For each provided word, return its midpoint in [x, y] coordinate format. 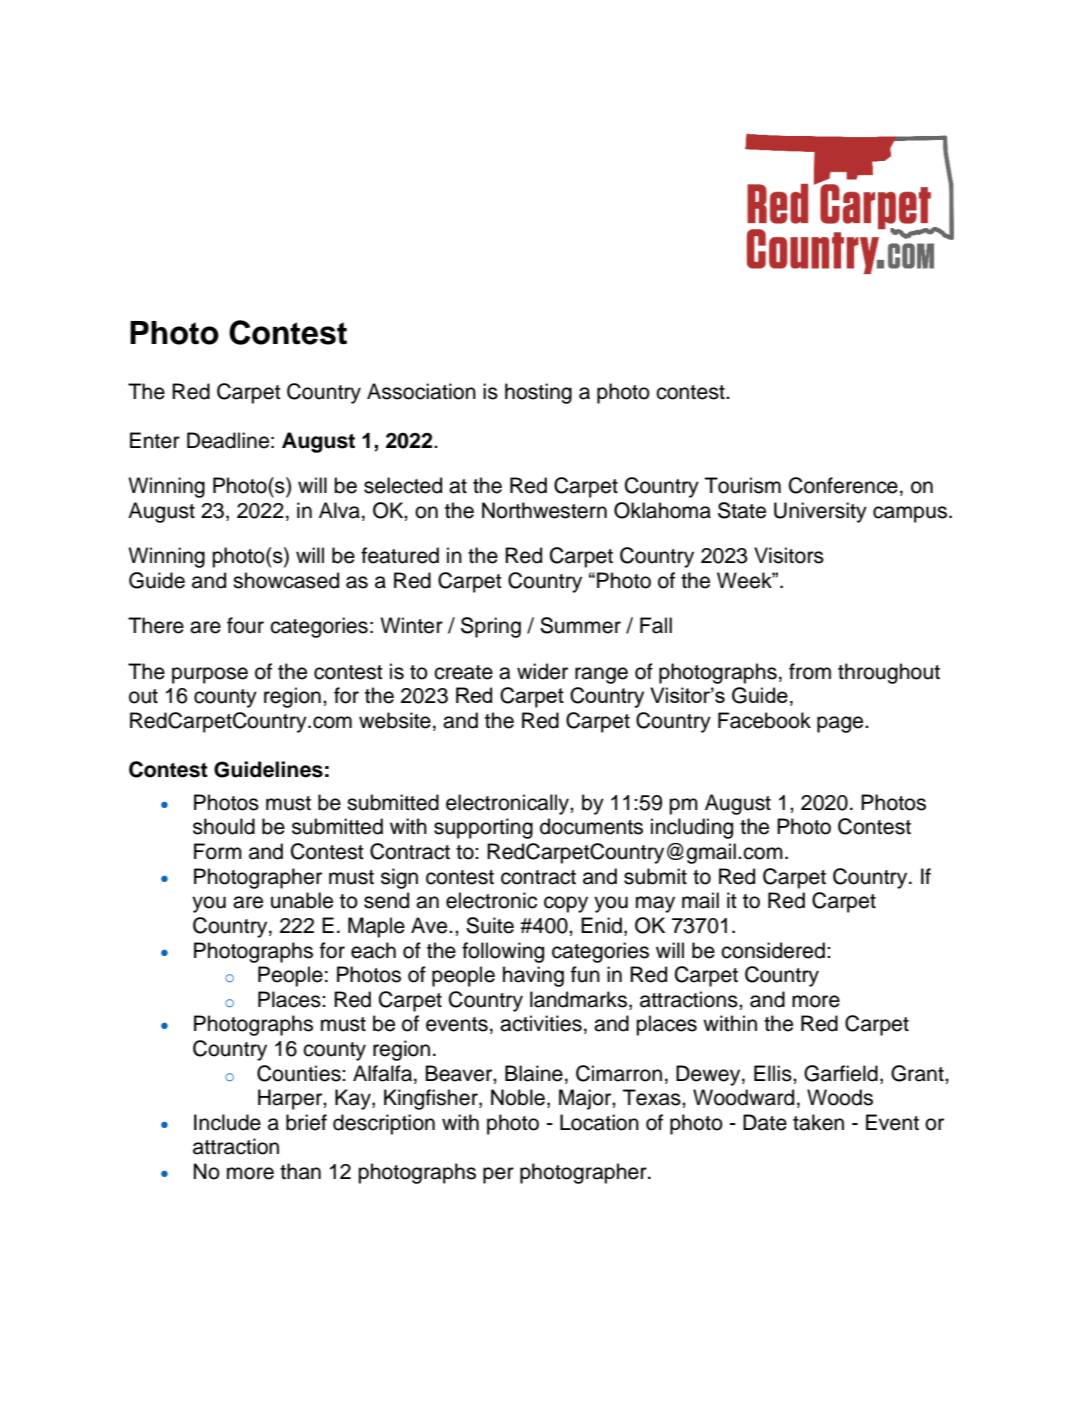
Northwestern [544, 510]
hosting [538, 393]
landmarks [578, 999]
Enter [155, 440]
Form [218, 851]
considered [773, 950]
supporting [483, 828]
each [373, 950]
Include [227, 1122]
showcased [286, 580]
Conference [843, 485]
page [841, 724]
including [692, 828]
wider [542, 671]
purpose [210, 675]
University [820, 512]
